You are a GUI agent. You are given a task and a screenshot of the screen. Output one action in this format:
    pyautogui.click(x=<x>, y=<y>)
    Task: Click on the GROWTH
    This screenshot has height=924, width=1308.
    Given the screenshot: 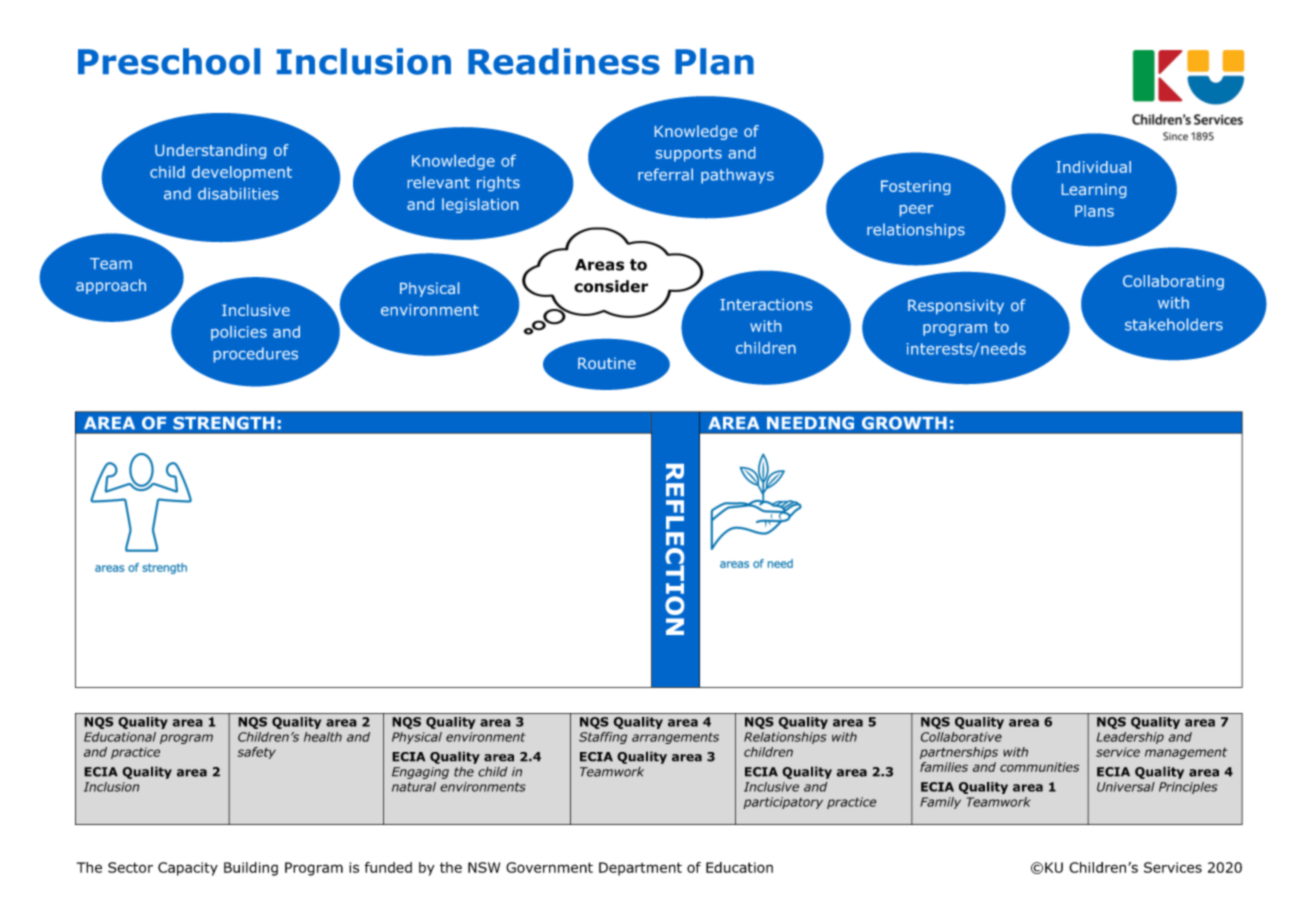 What is the action you would take?
    pyautogui.click(x=904, y=423)
